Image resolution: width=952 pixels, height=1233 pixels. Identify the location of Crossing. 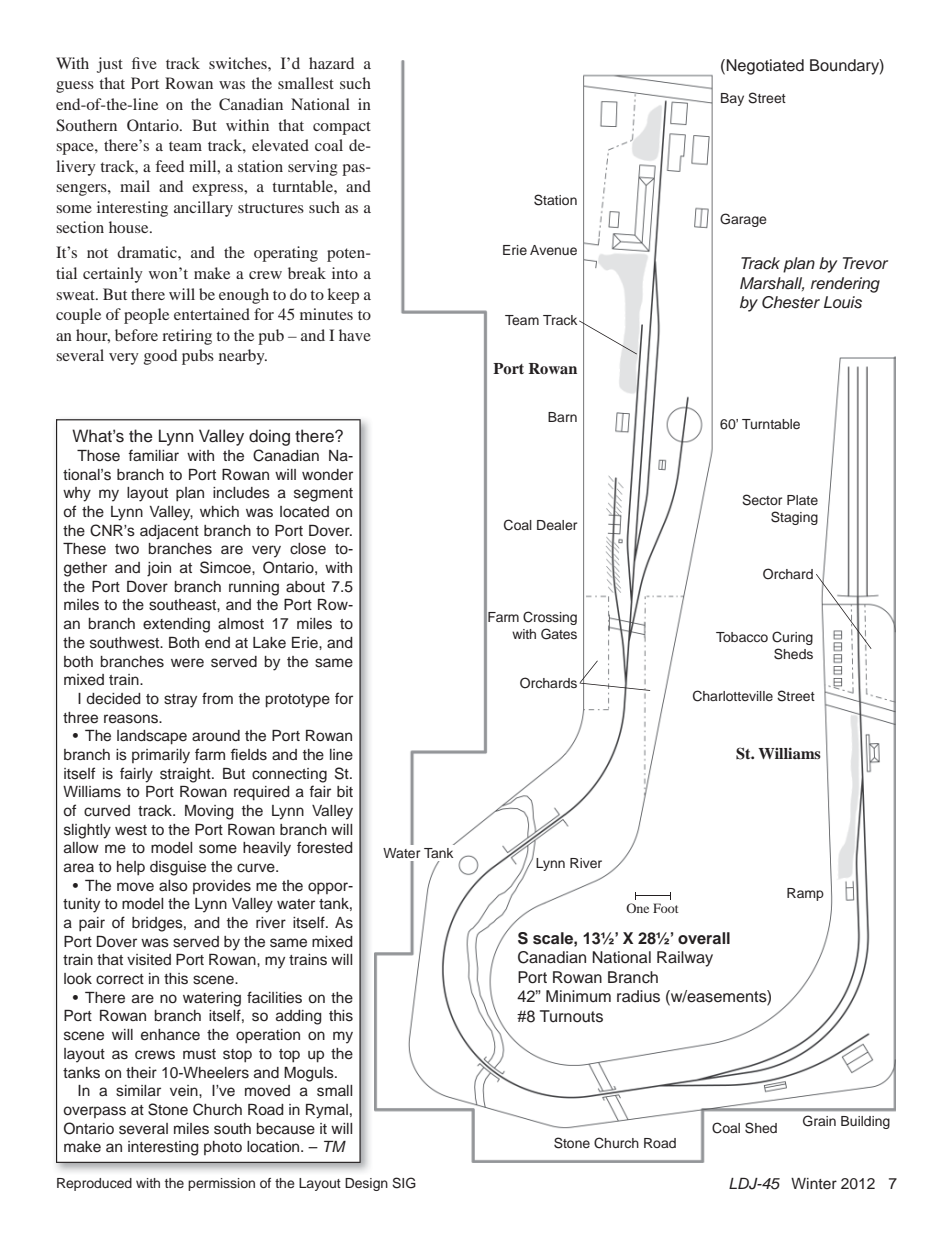
(550, 618).
